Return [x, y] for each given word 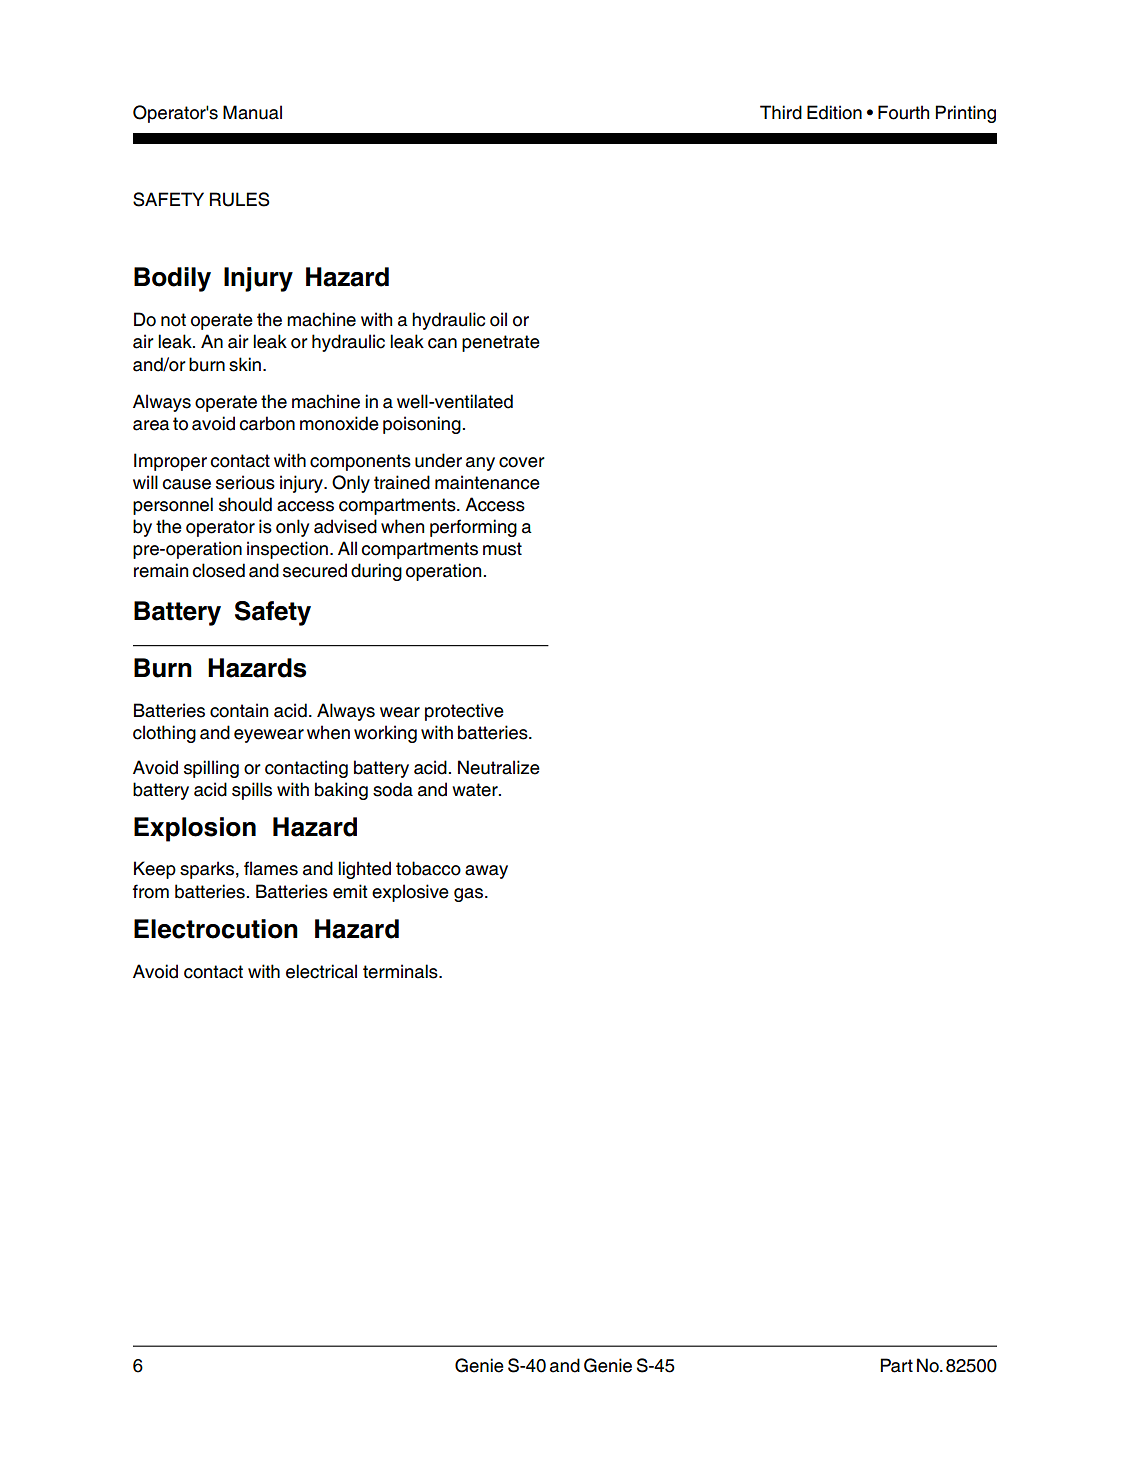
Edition [834, 112]
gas [468, 895]
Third [781, 112]
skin [245, 364]
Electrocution [216, 929]
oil [498, 319]
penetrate [501, 343]
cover [522, 462]
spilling [211, 769]
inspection [289, 550]
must [502, 549]
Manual [252, 112]
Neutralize [499, 767]
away [486, 872]
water [476, 790]
